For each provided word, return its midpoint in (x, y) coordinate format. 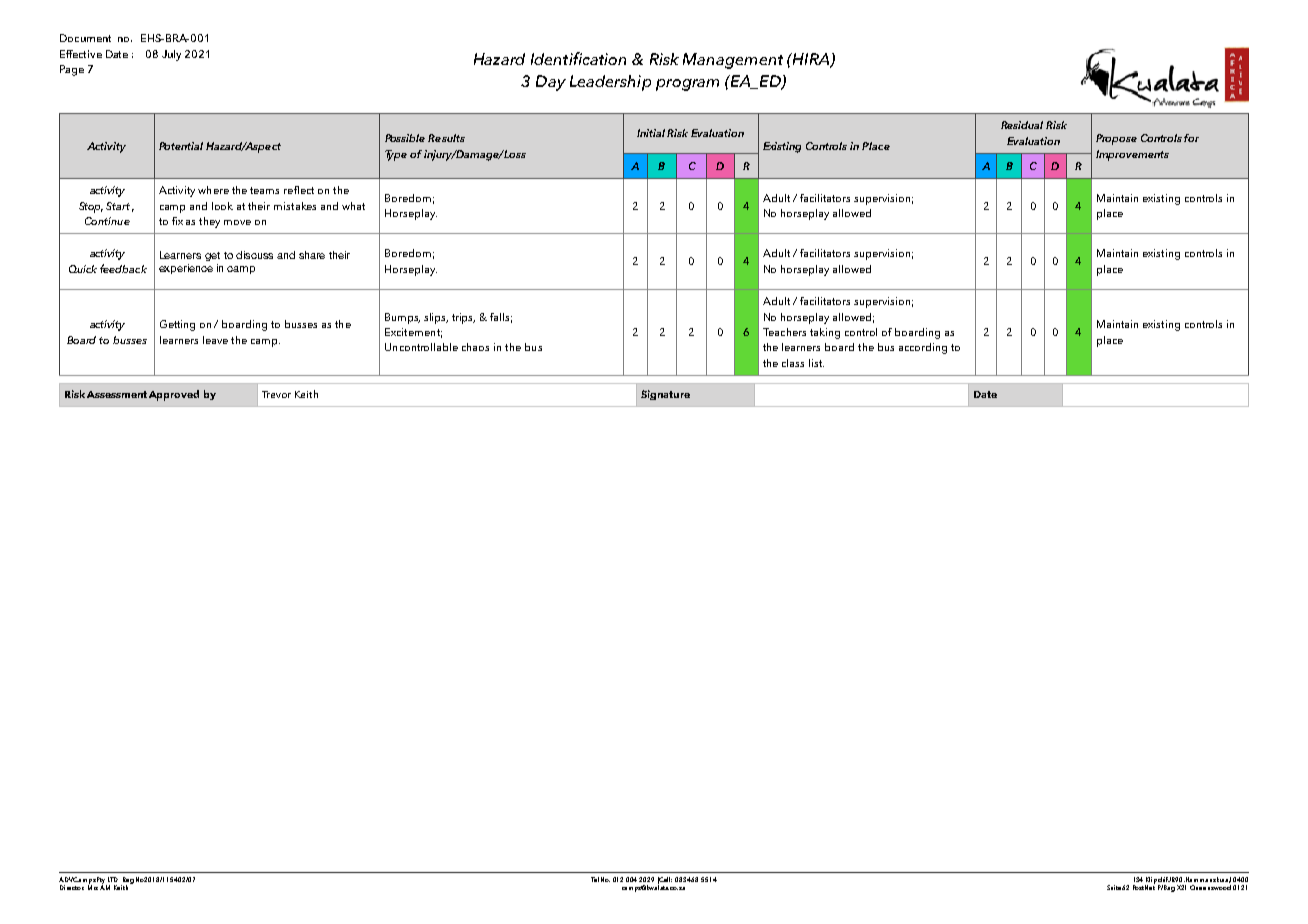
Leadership (610, 83)
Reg (127, 881)
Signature (665, 395)
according (923, 348)
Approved (174, 395)
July (171, 55)
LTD (113, 879)
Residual (1022, 125)
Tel (595, 879)
